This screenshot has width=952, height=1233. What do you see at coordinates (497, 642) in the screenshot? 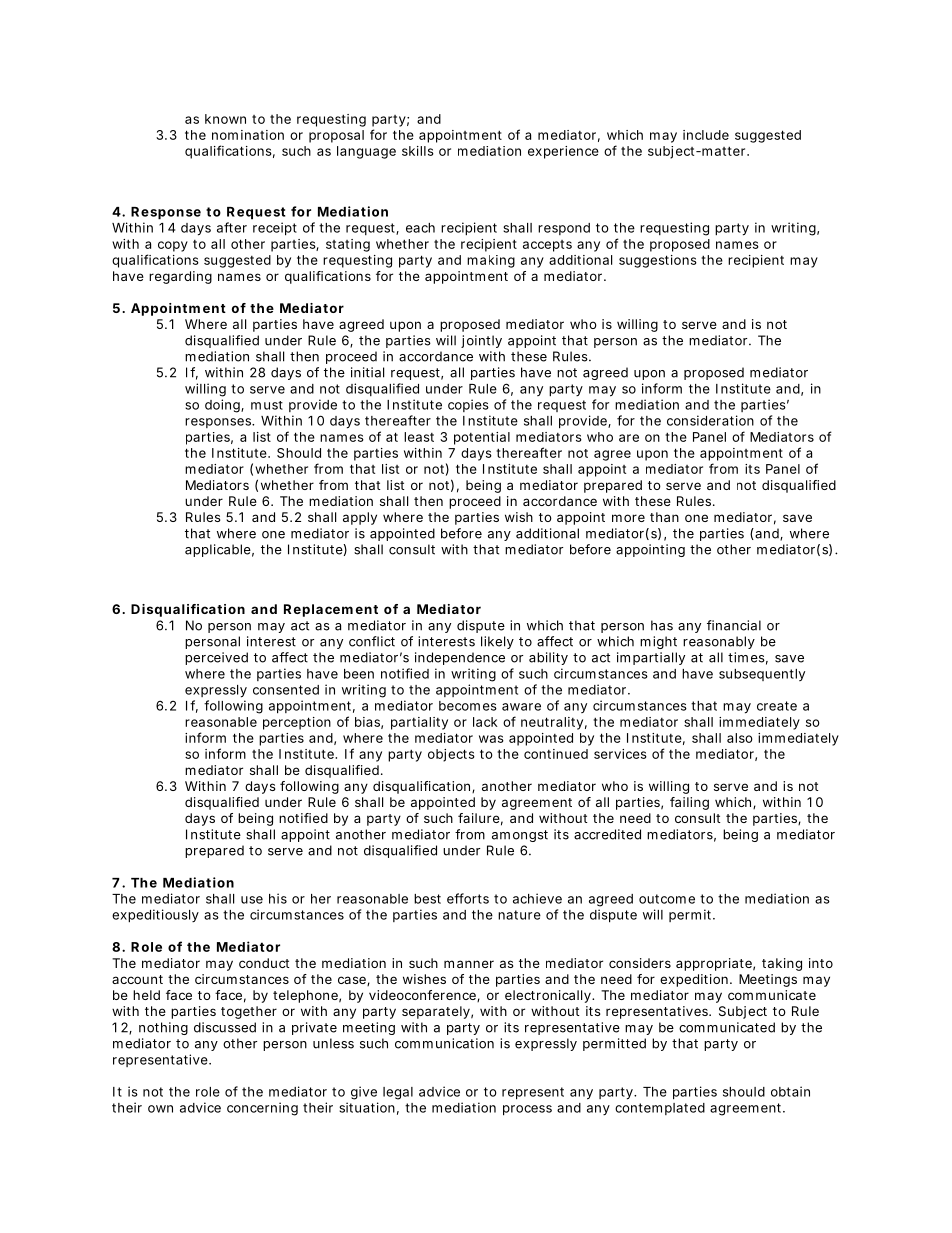
I see `likely` at bounding box center [497, 642].
